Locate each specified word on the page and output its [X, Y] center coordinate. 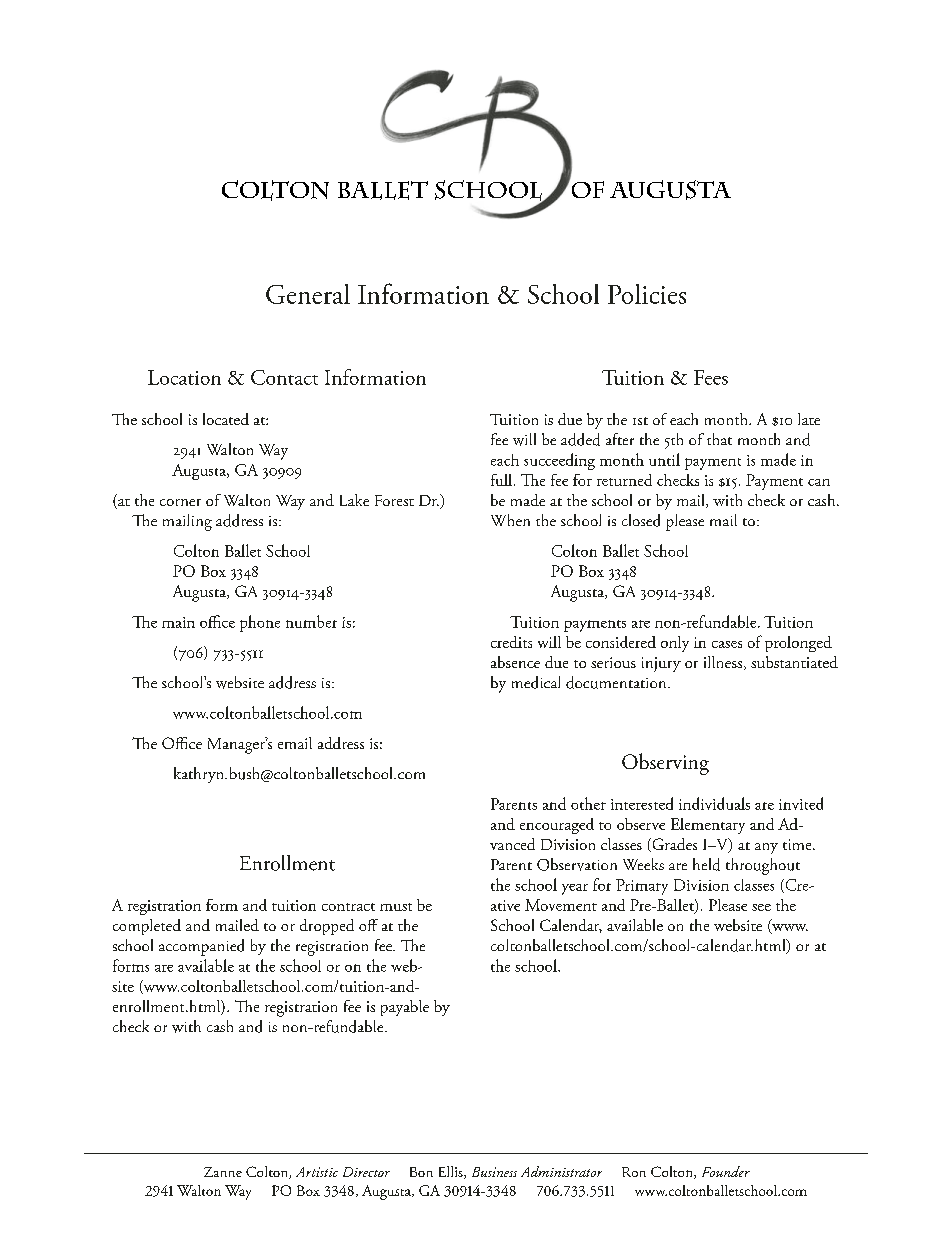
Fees [711, 377]
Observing [665, 764]
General [308, 294]
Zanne [223, 1172]
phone [260, 623]
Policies [647, 294]
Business [494, 1172]
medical [536, 682]
